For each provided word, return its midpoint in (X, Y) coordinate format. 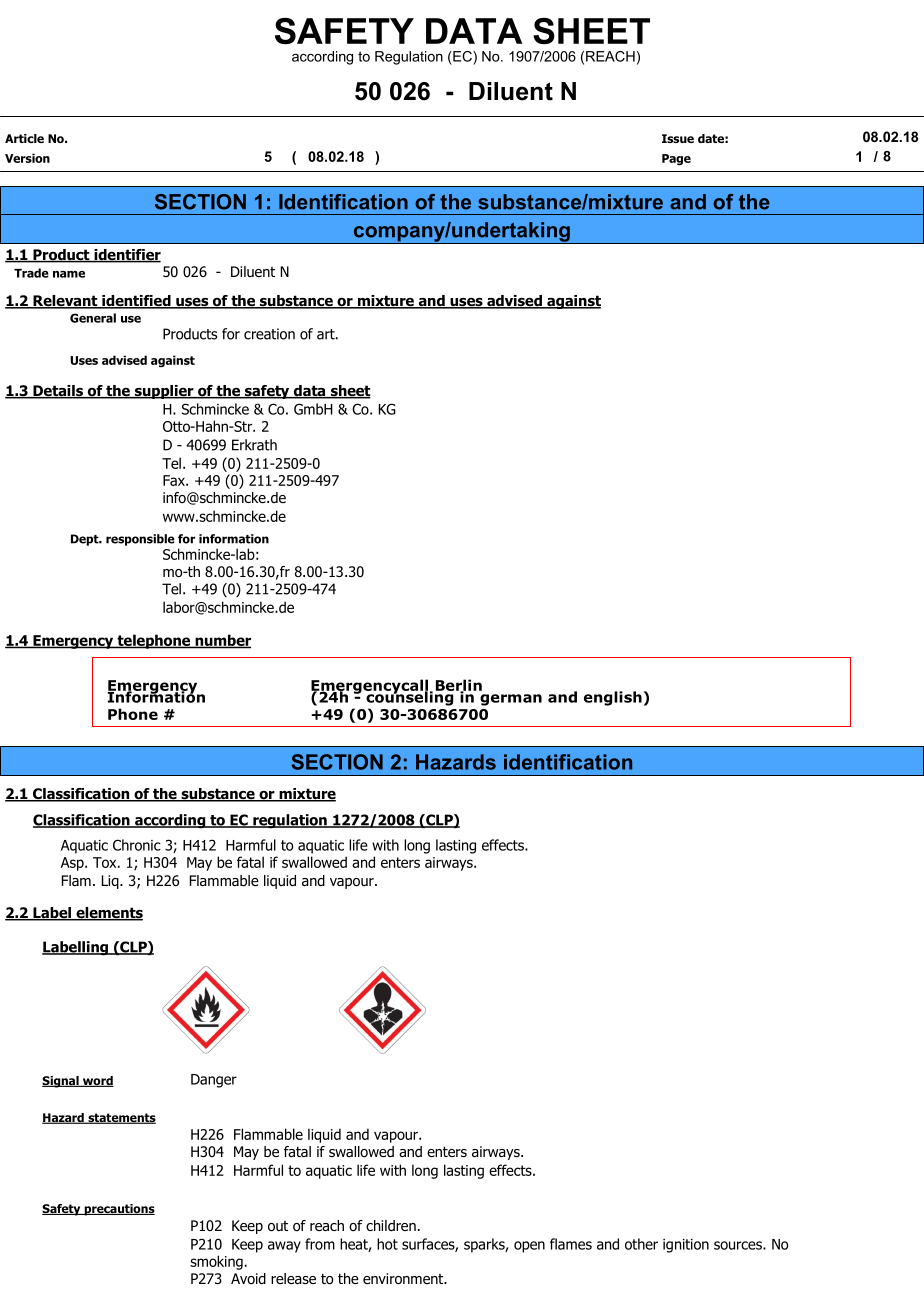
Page (676, 159)
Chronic (137, 845)
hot (387, 1244)
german (511, 700)
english (613, 698)
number (222, 641)
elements (108, 914)
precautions (118, 1210)
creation (269, 334)
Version (27, 158)
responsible (140, 540)
